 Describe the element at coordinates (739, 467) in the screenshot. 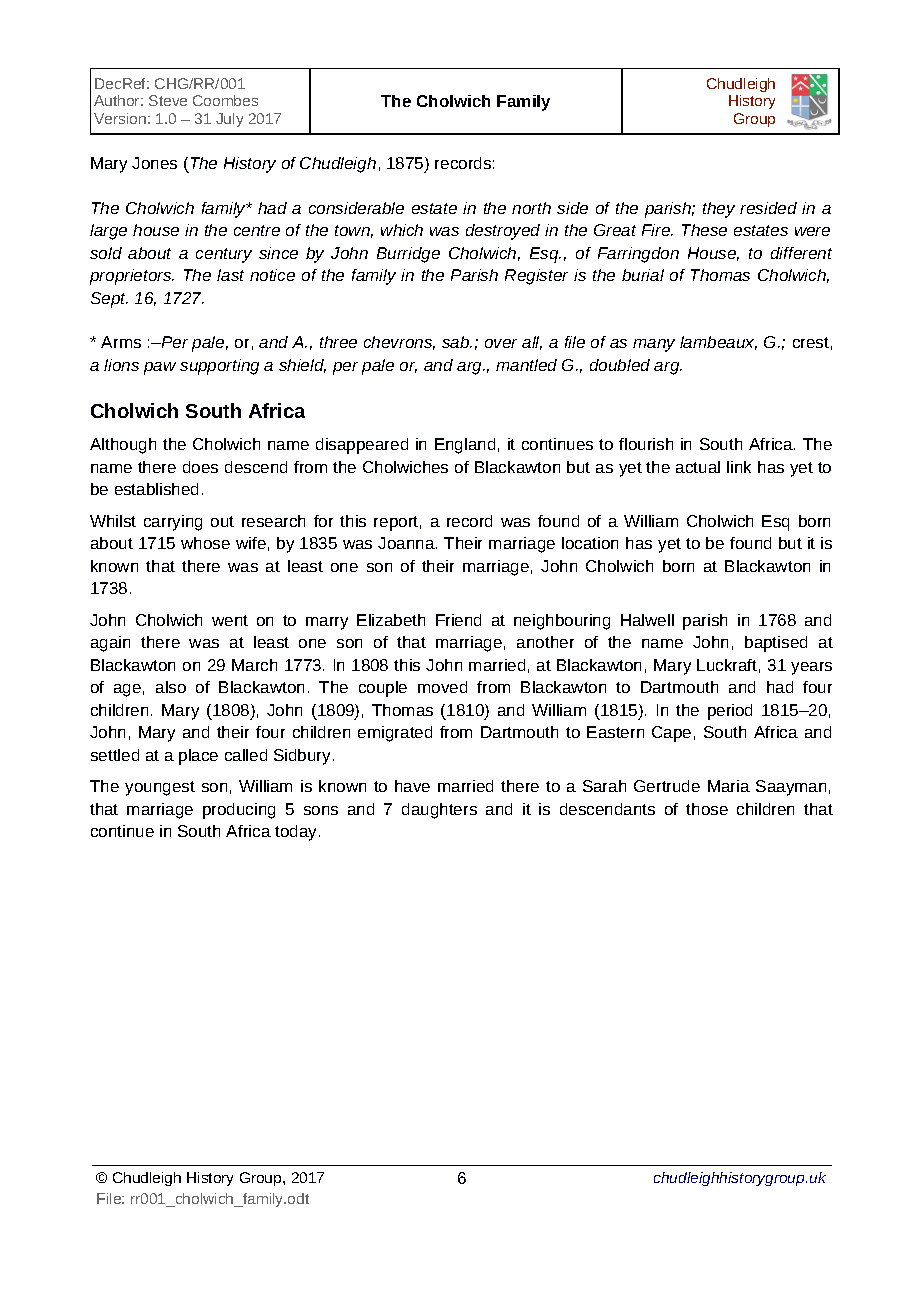

I see `link` at that location.
